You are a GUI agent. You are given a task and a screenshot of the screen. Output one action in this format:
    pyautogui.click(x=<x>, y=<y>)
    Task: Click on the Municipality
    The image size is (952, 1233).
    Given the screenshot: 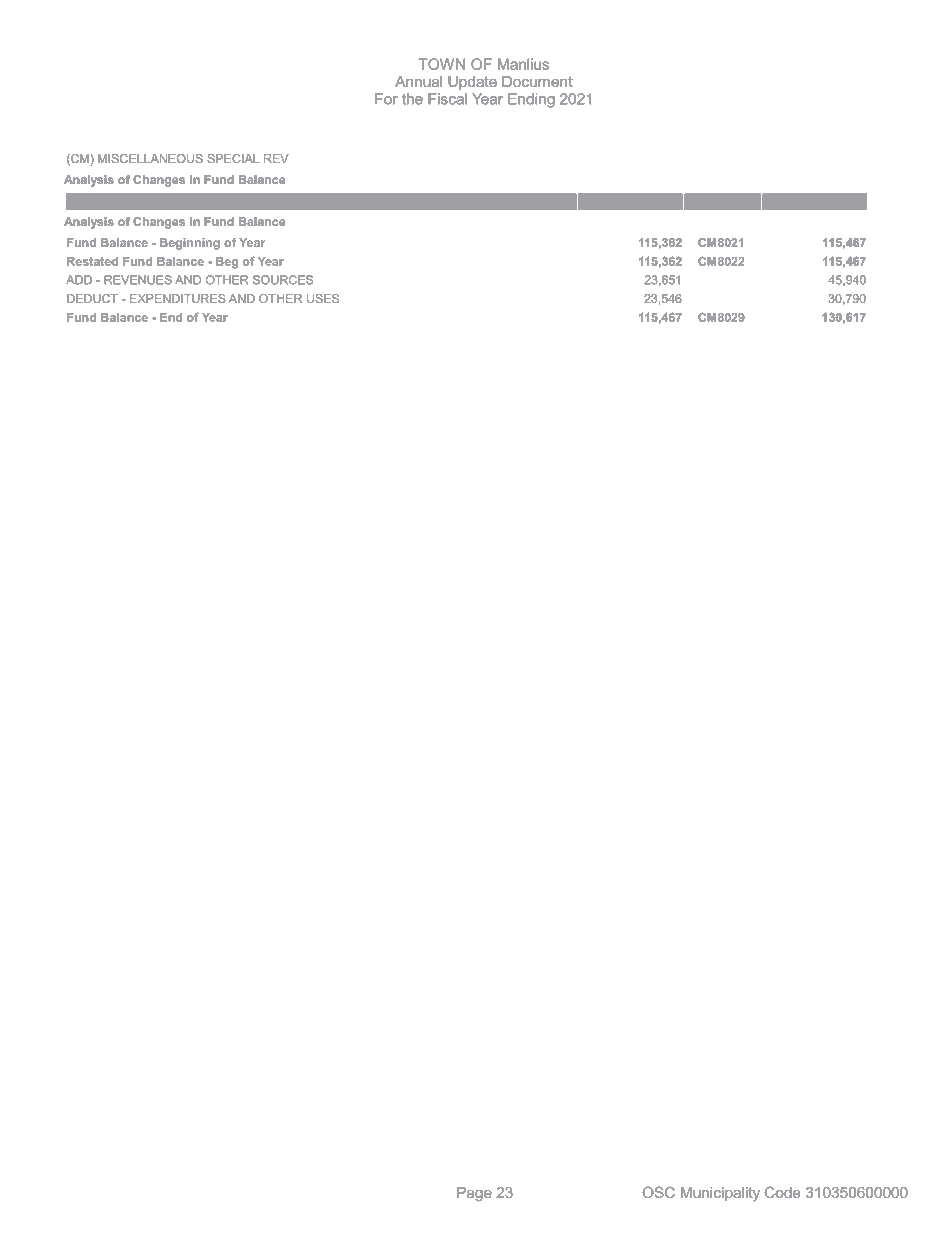 What is the action you would take?
    pyautogui.click(x=720, y=1194)
